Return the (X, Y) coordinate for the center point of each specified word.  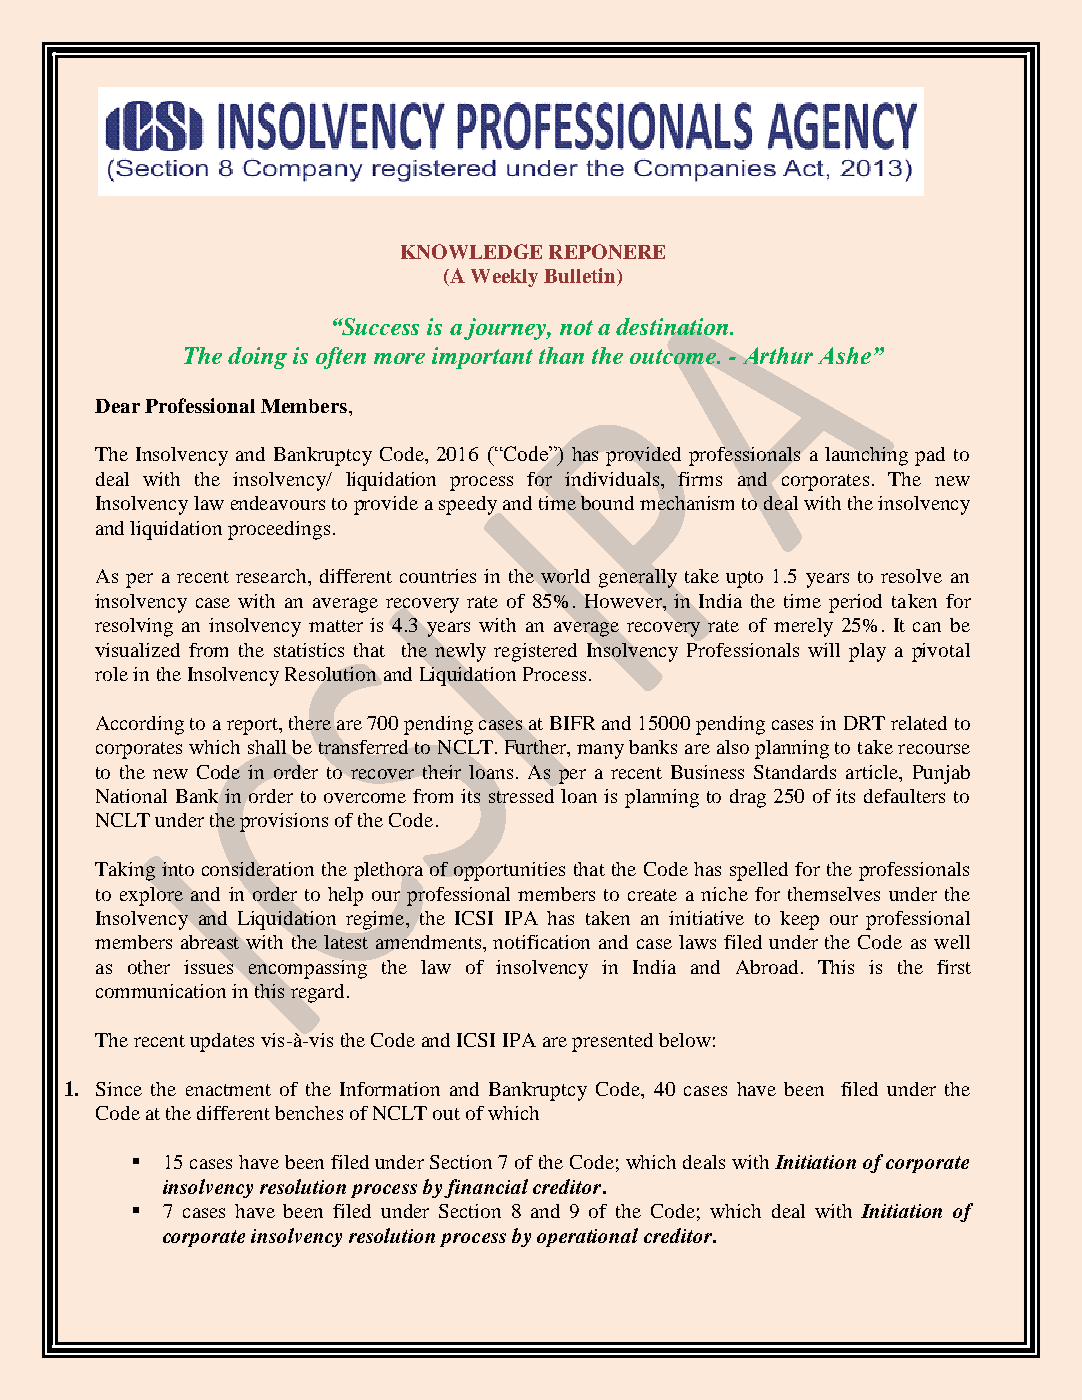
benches (309, 1113)
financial (486, 1188)
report (253, 726)
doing (257, 358)
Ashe (844, 355)
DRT (864, 723)
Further (537, 748)
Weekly (504, 278)
